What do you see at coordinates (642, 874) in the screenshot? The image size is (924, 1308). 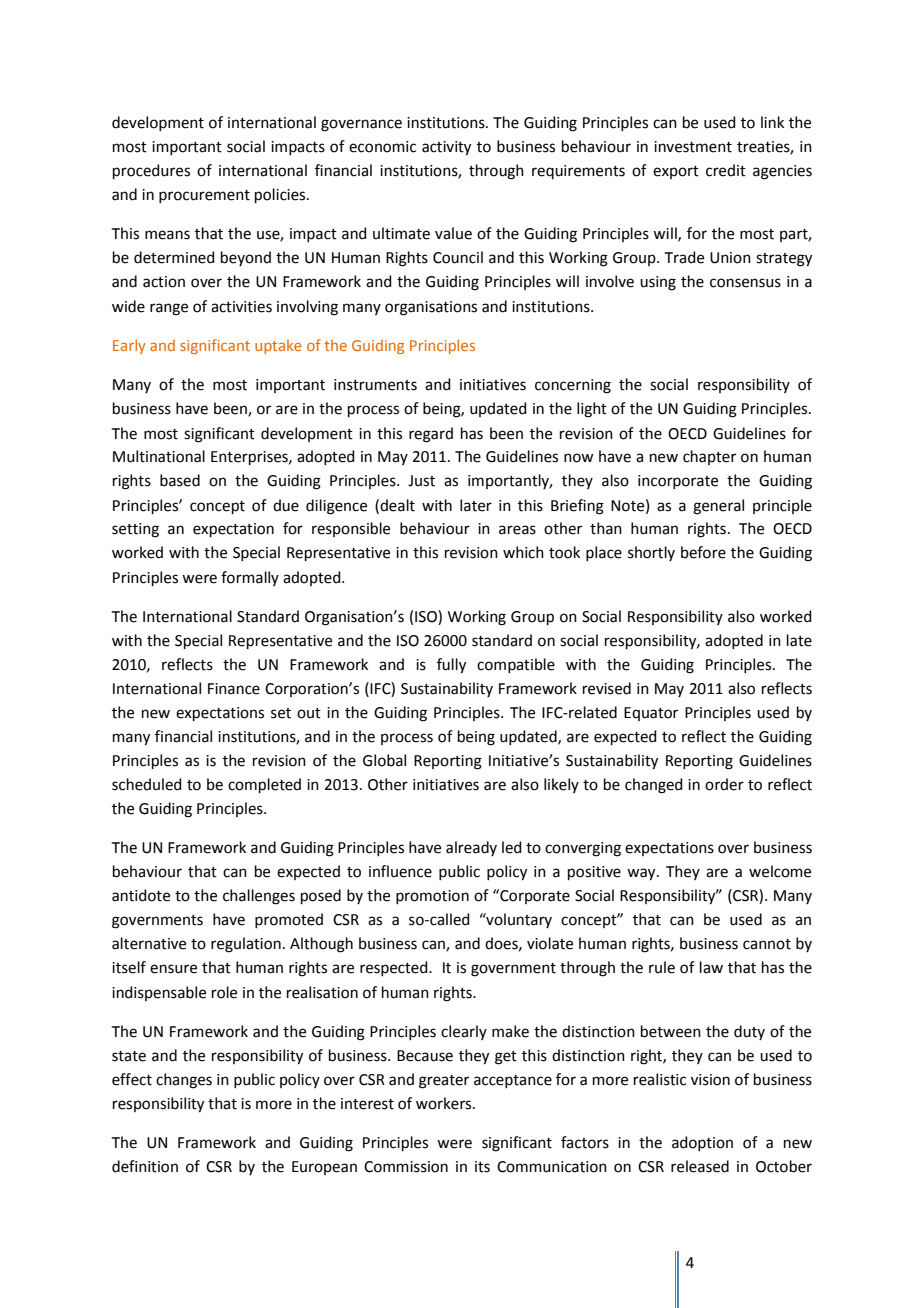 I see `way` at bounding box center [642, 874].
